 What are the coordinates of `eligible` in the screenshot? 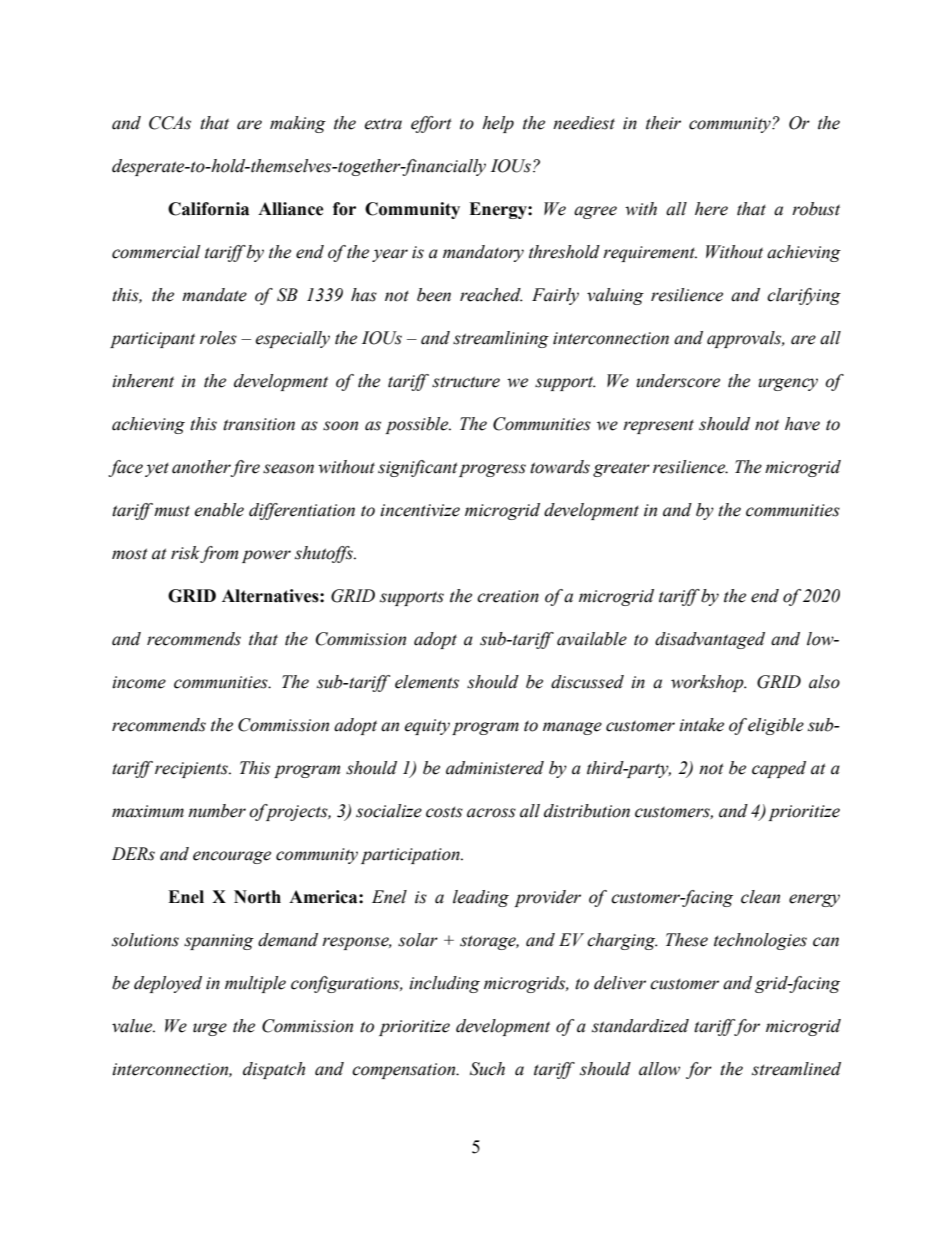 It's located at (776, 726).
